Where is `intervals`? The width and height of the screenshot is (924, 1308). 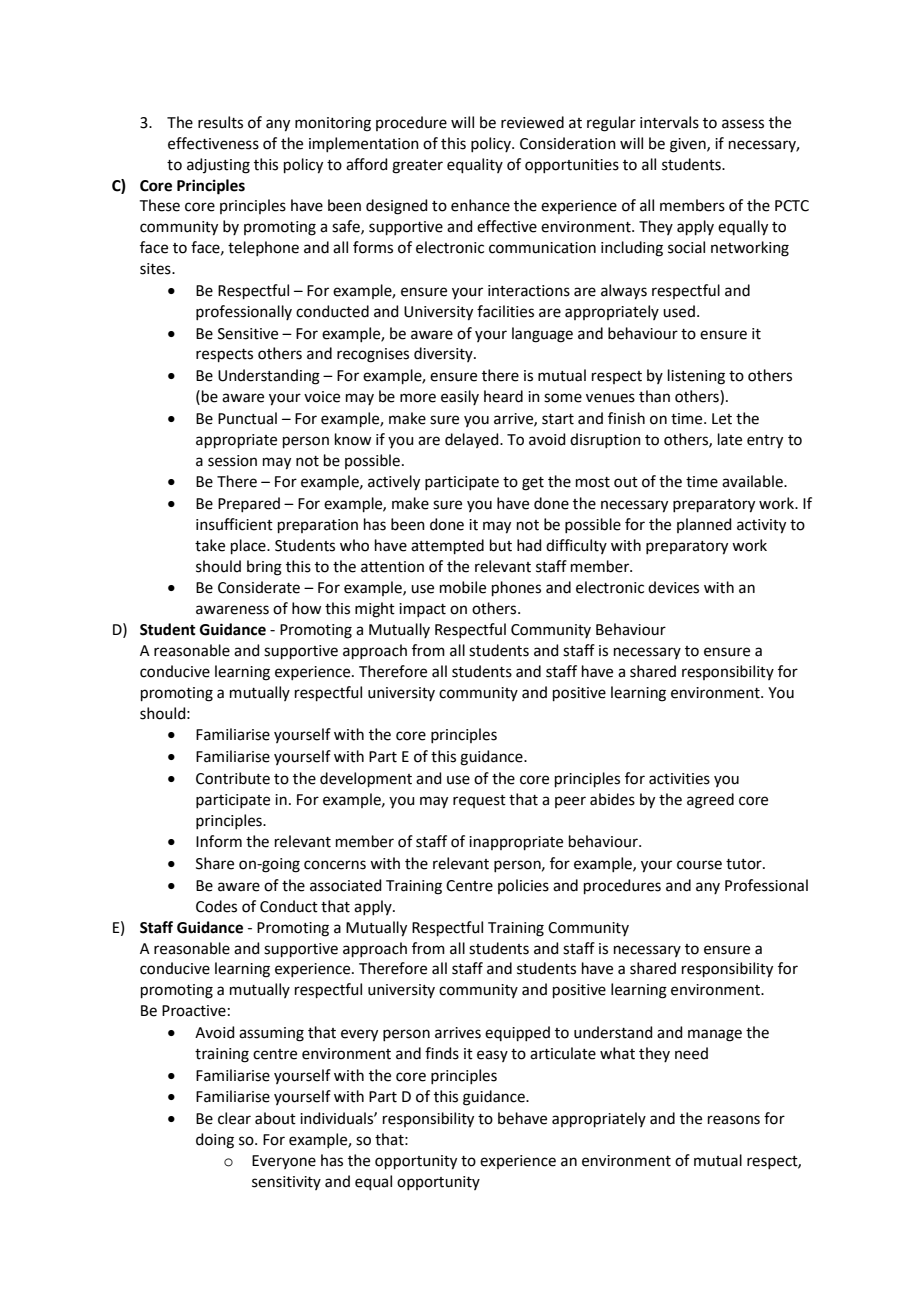 intervals is located at coordinates (669, 122).
